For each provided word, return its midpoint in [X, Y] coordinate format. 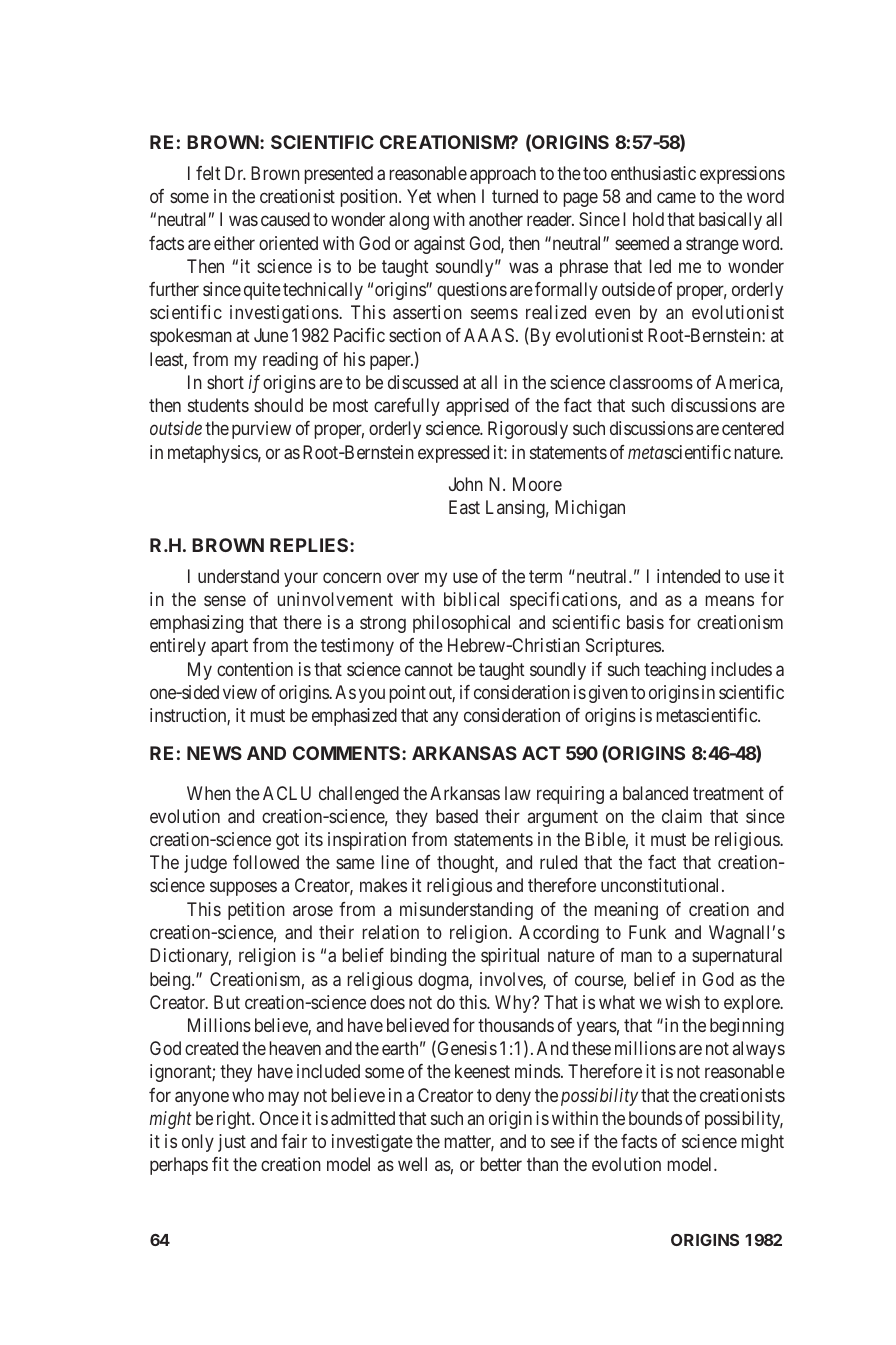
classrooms [651, 382]
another [496, 219]
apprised [477, 407]
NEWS [214, 753]
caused [285, 219]
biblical [471, 599]
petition [256, 911]
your [301, 579]
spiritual [510, 957]
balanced [655, 793]
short [225, 382]
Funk [647, 932]
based [457, 816]
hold [648, 219]
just [232, 1143]
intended [688, 576]
